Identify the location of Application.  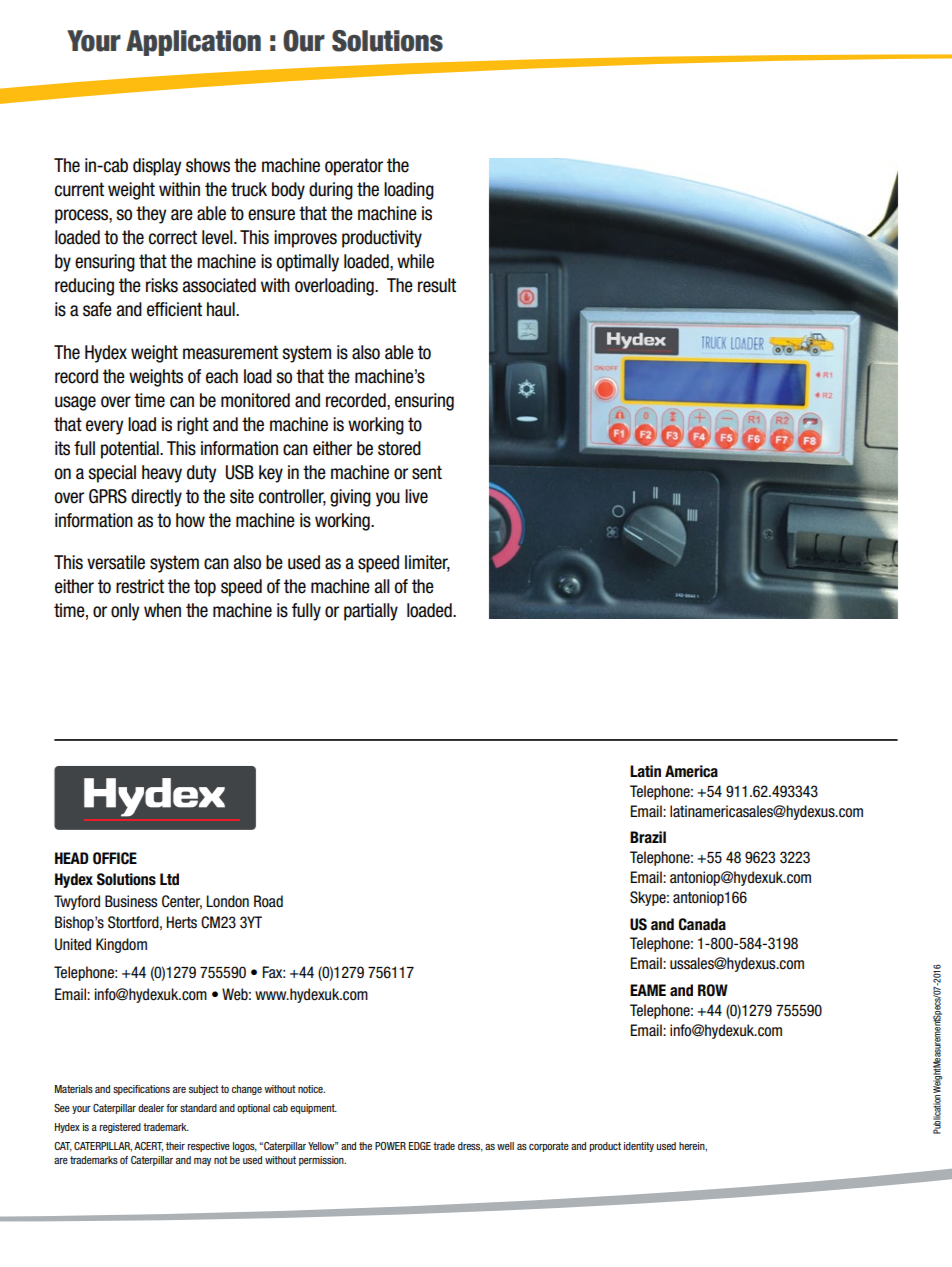
(193, 43).
